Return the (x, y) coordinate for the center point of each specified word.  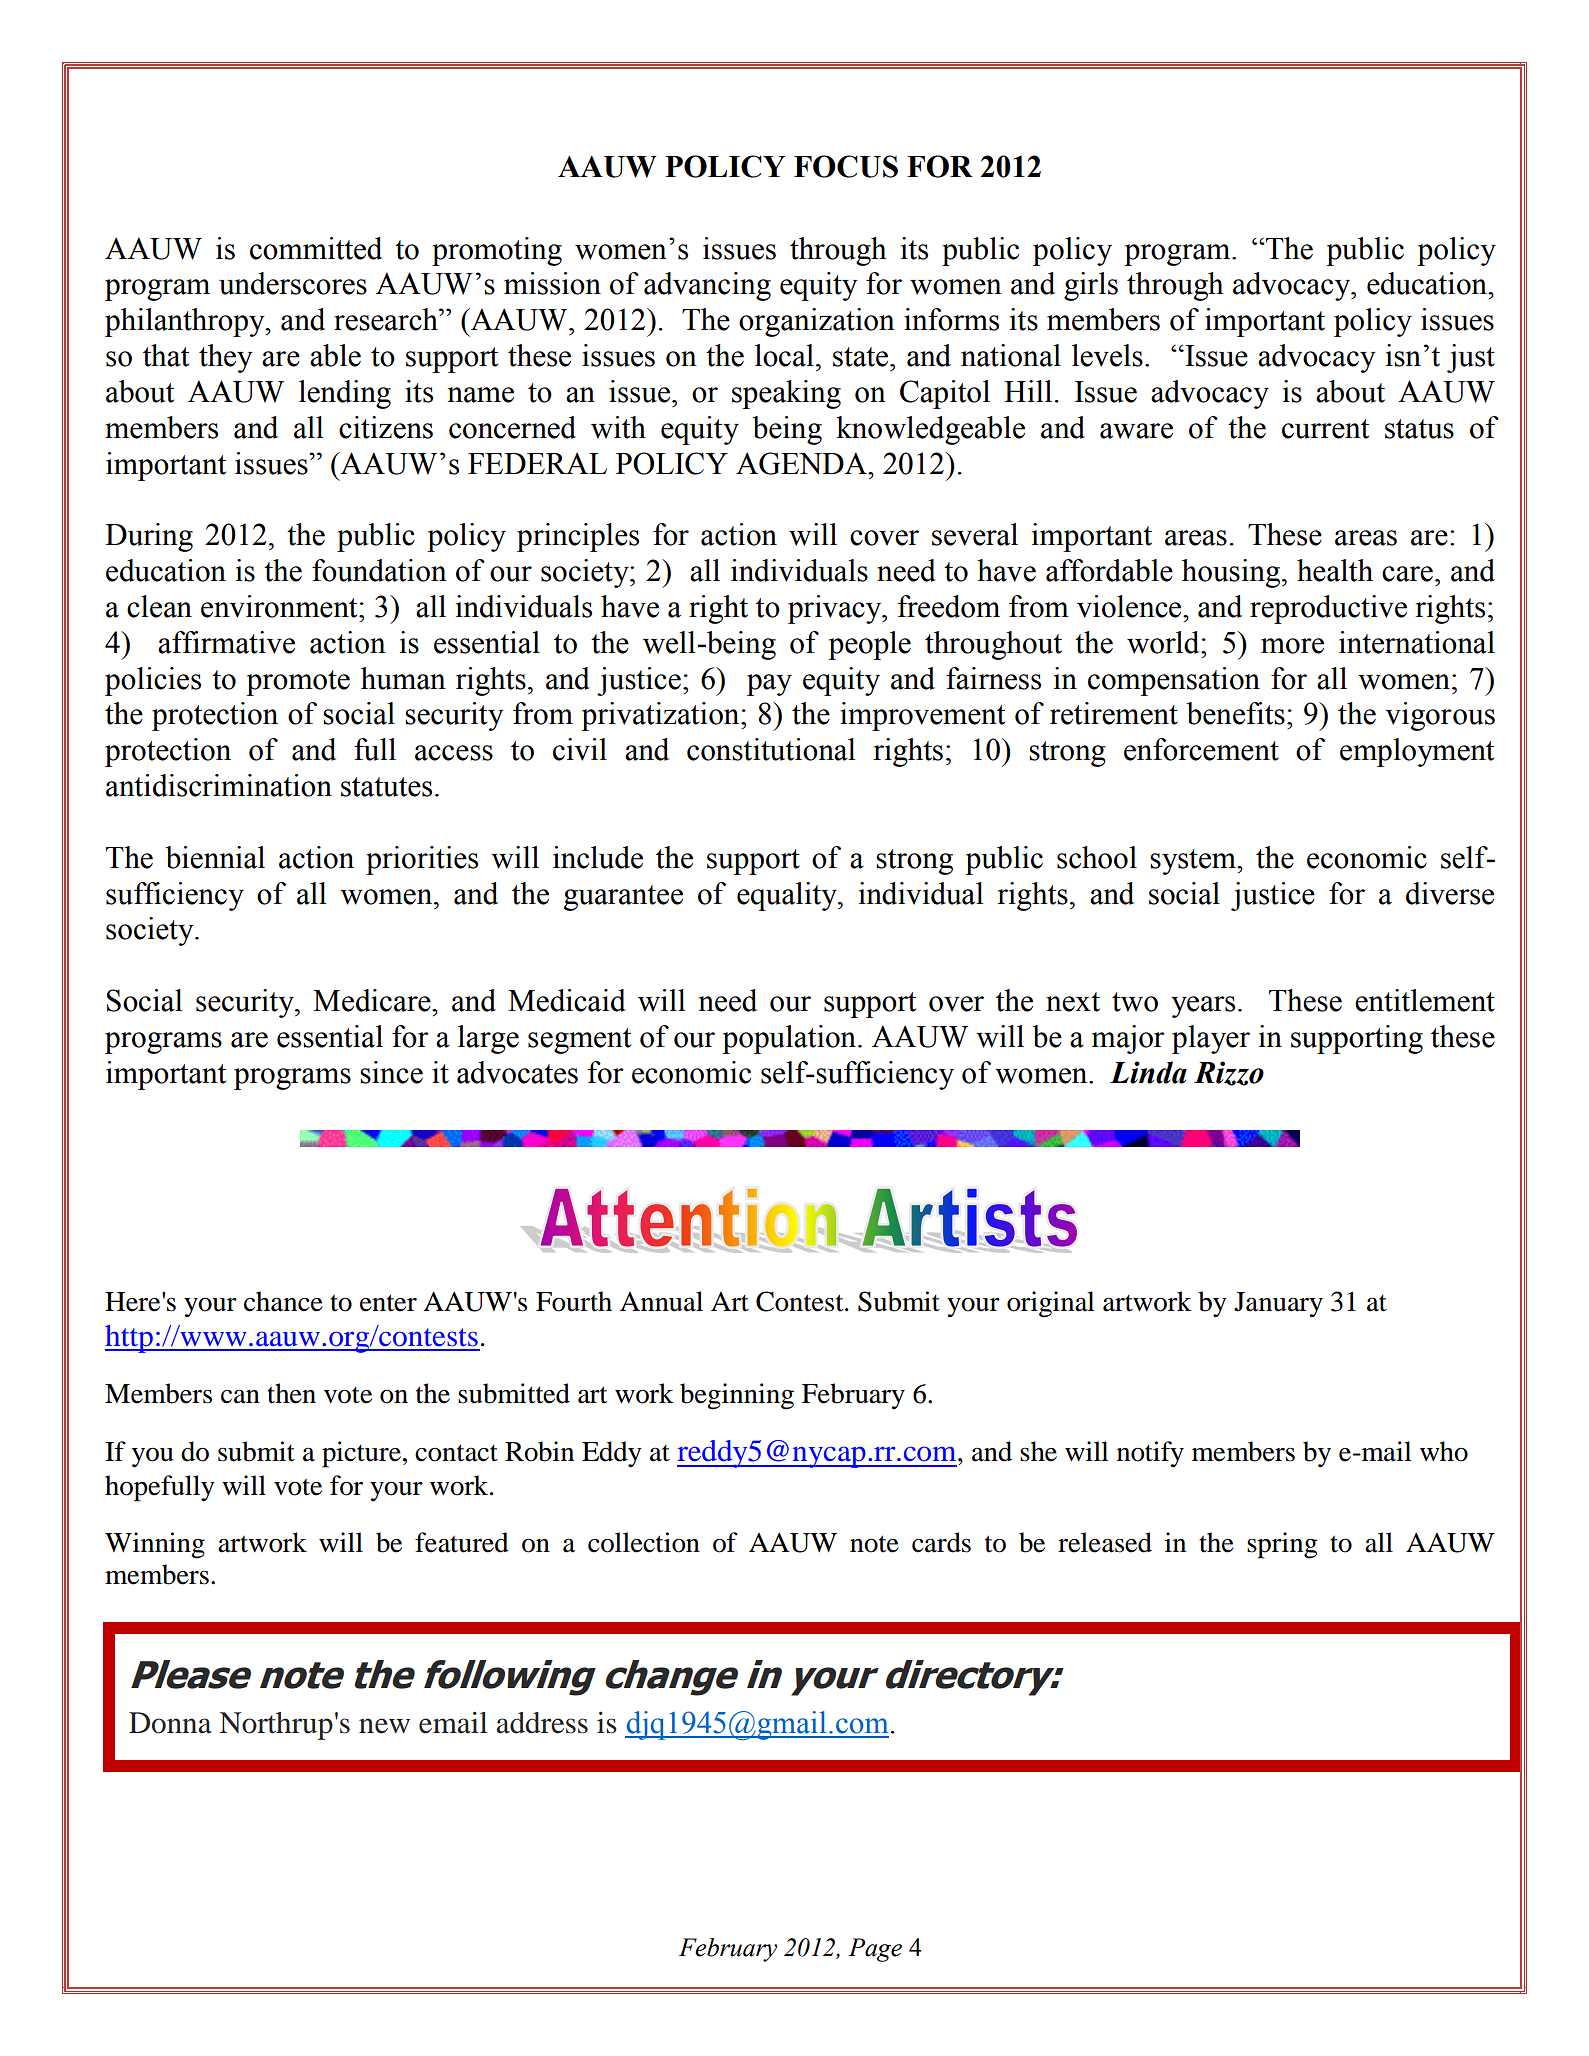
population (790, 1039)
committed (316, 248)
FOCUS (846, 166)
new (384, 1726)
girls (1091, 286)
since (391, 1072)
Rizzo (1229, 1073)
